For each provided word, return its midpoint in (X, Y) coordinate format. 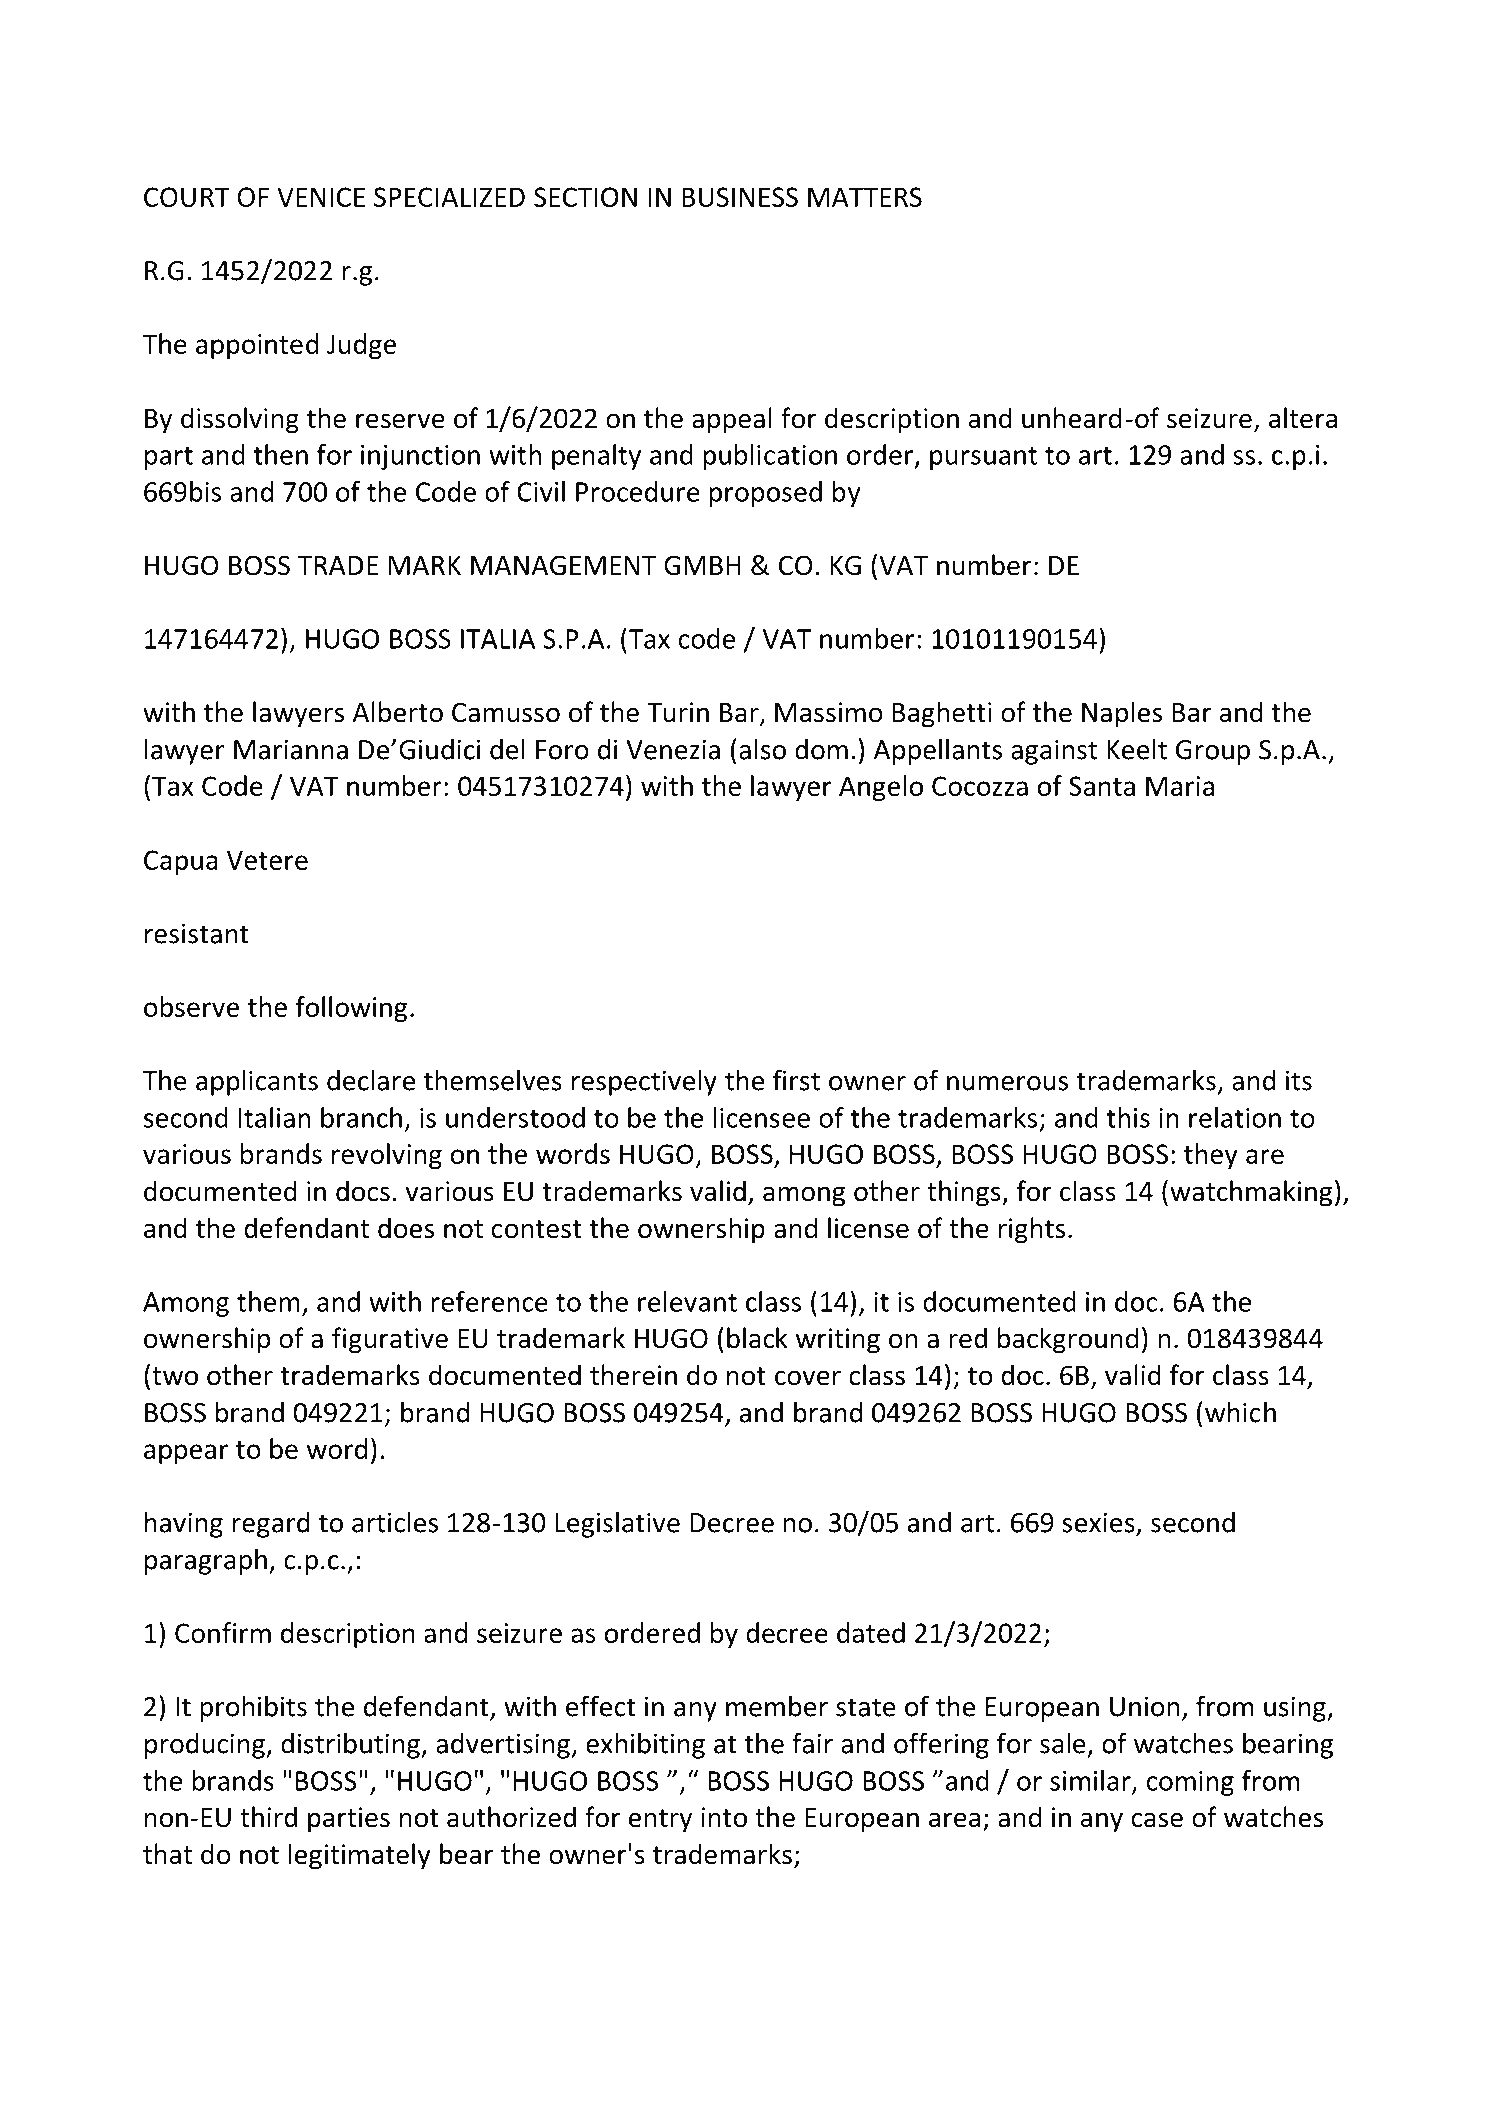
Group (1213, 752)
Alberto (398, 712)
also (762, 749)
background (1068, 1340)
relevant (687, 1301)
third (268, 1817)
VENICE (321, 197)
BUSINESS (740, 197)
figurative (390, 1340)
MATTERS (865, 197)
